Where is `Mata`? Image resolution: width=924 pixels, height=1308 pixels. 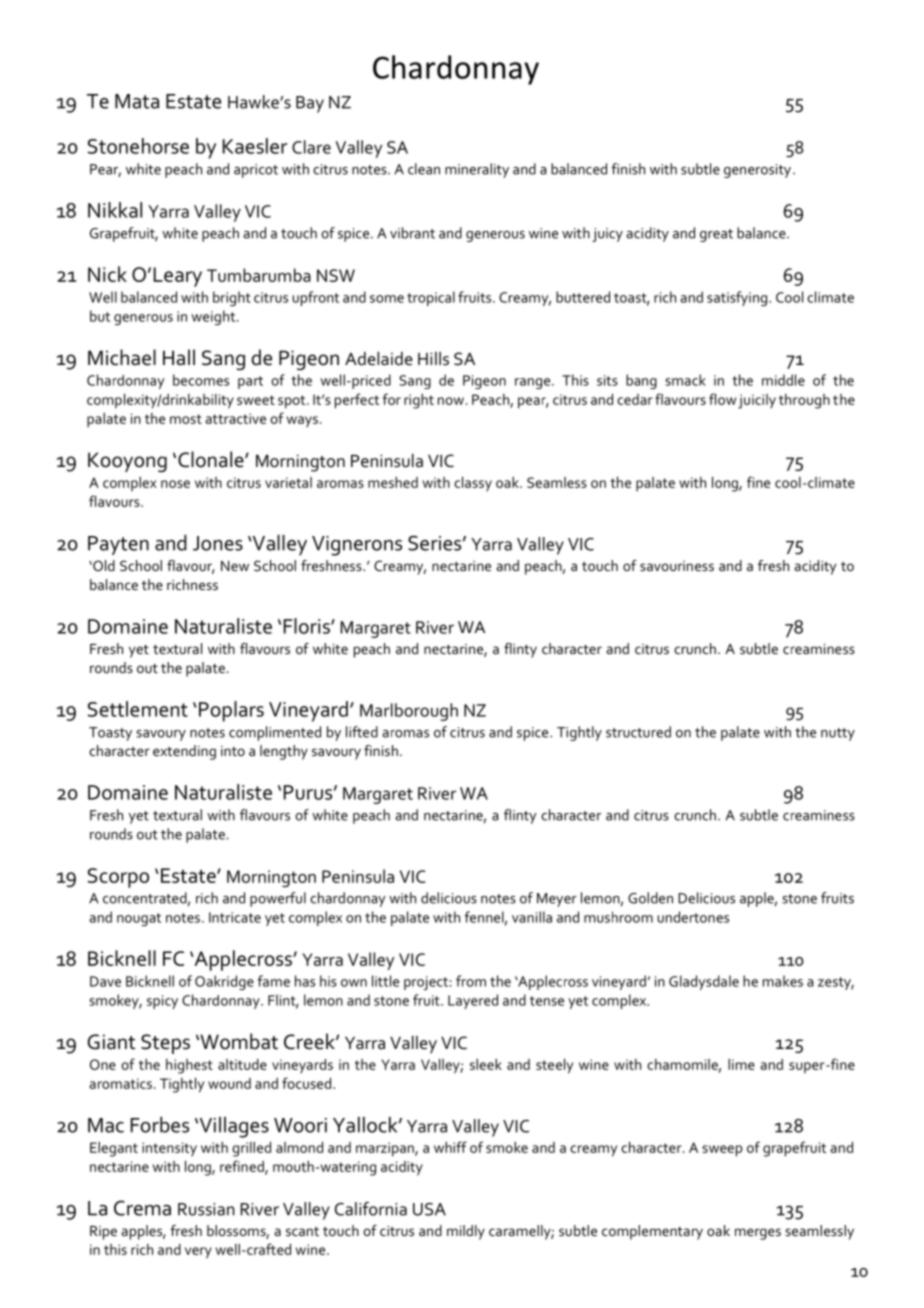
Mata is located at coordinates (137, 101).
